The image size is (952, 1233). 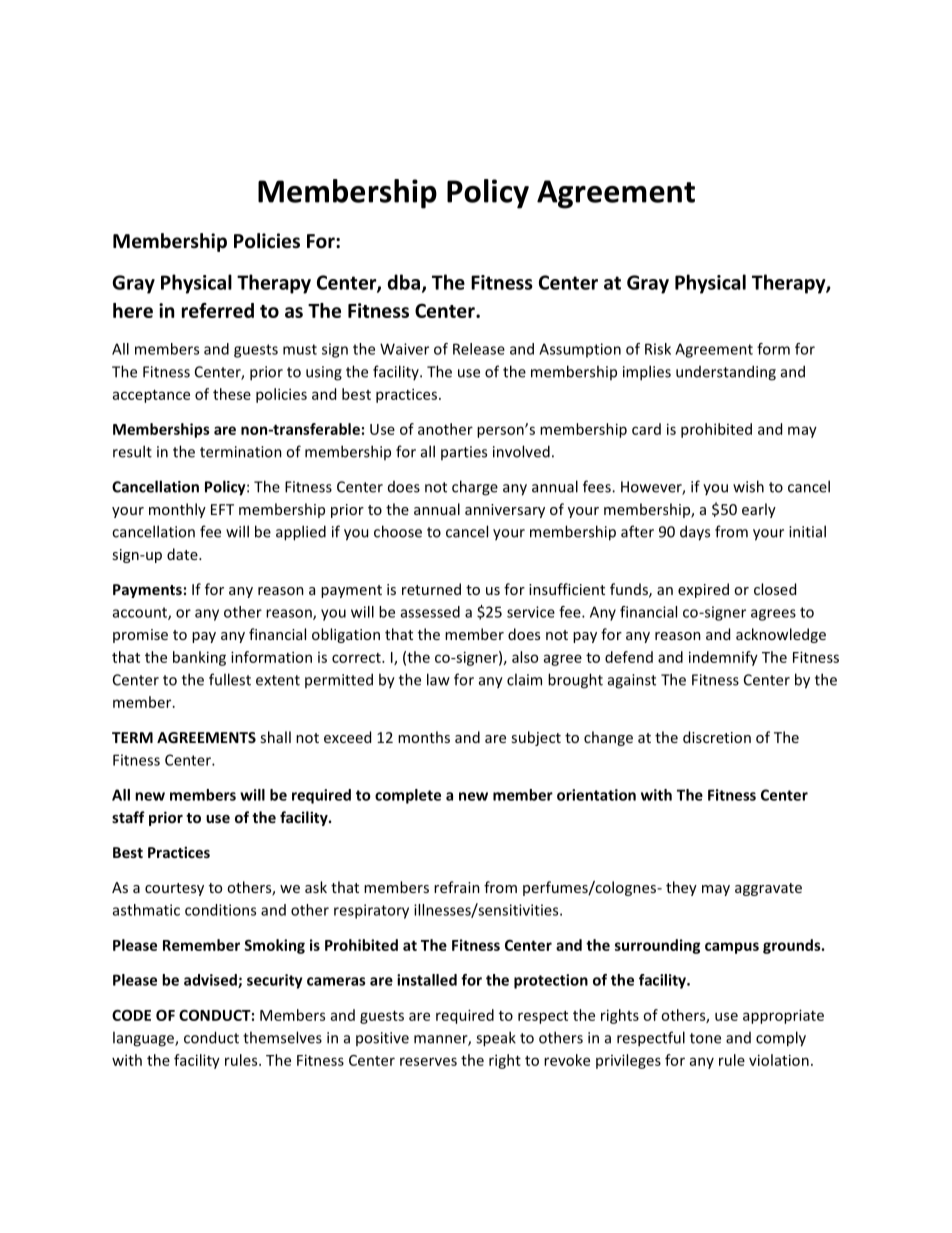 I want to click on speak, so click(x=496, y=1039).
